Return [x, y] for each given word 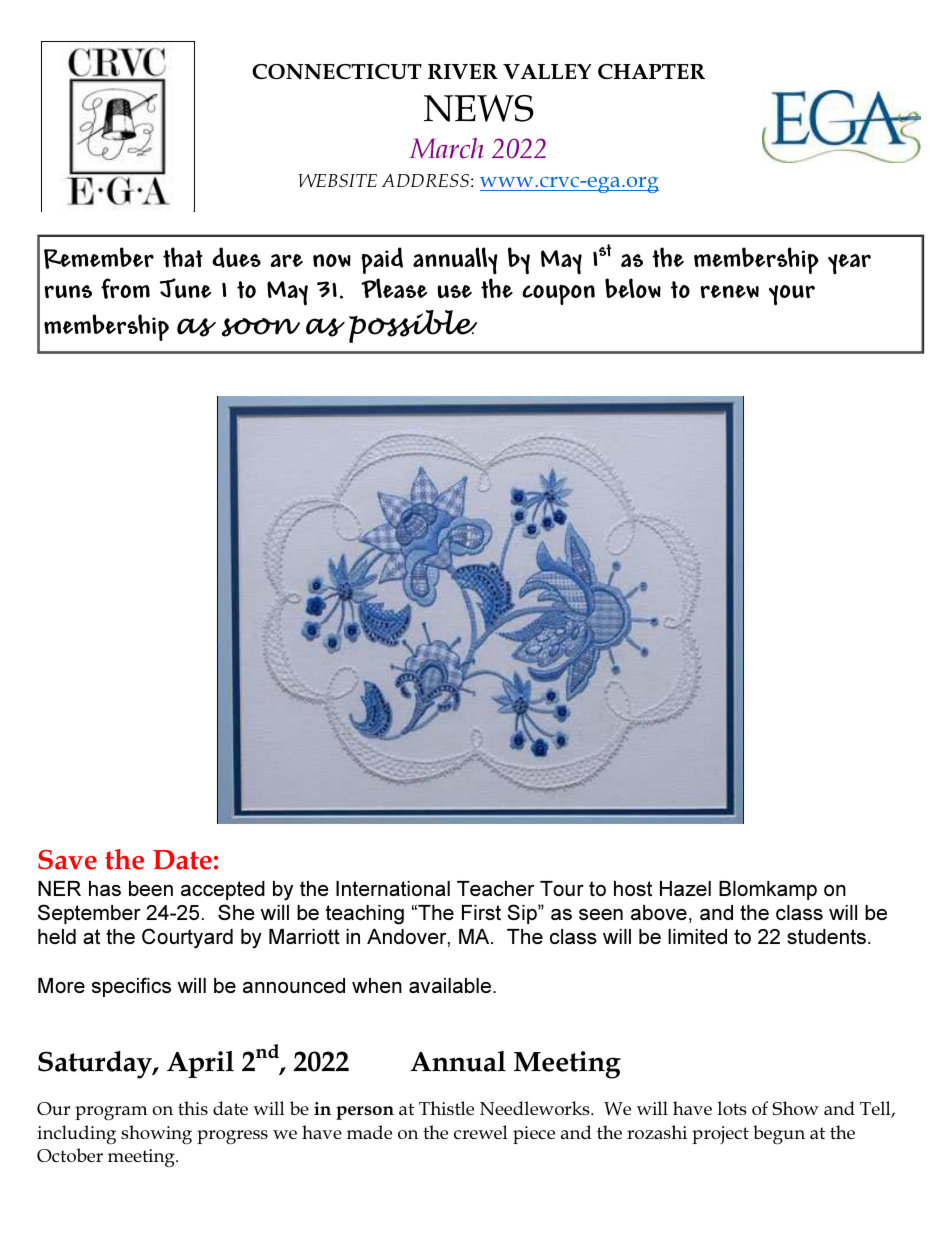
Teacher [495, 888]
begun [779, 1134]
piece [534, 1135]
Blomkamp [768, 890]
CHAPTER [651, 71]
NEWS [479, 108]
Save [67, 860]
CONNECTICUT [337, 72]
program [111, 1113]
